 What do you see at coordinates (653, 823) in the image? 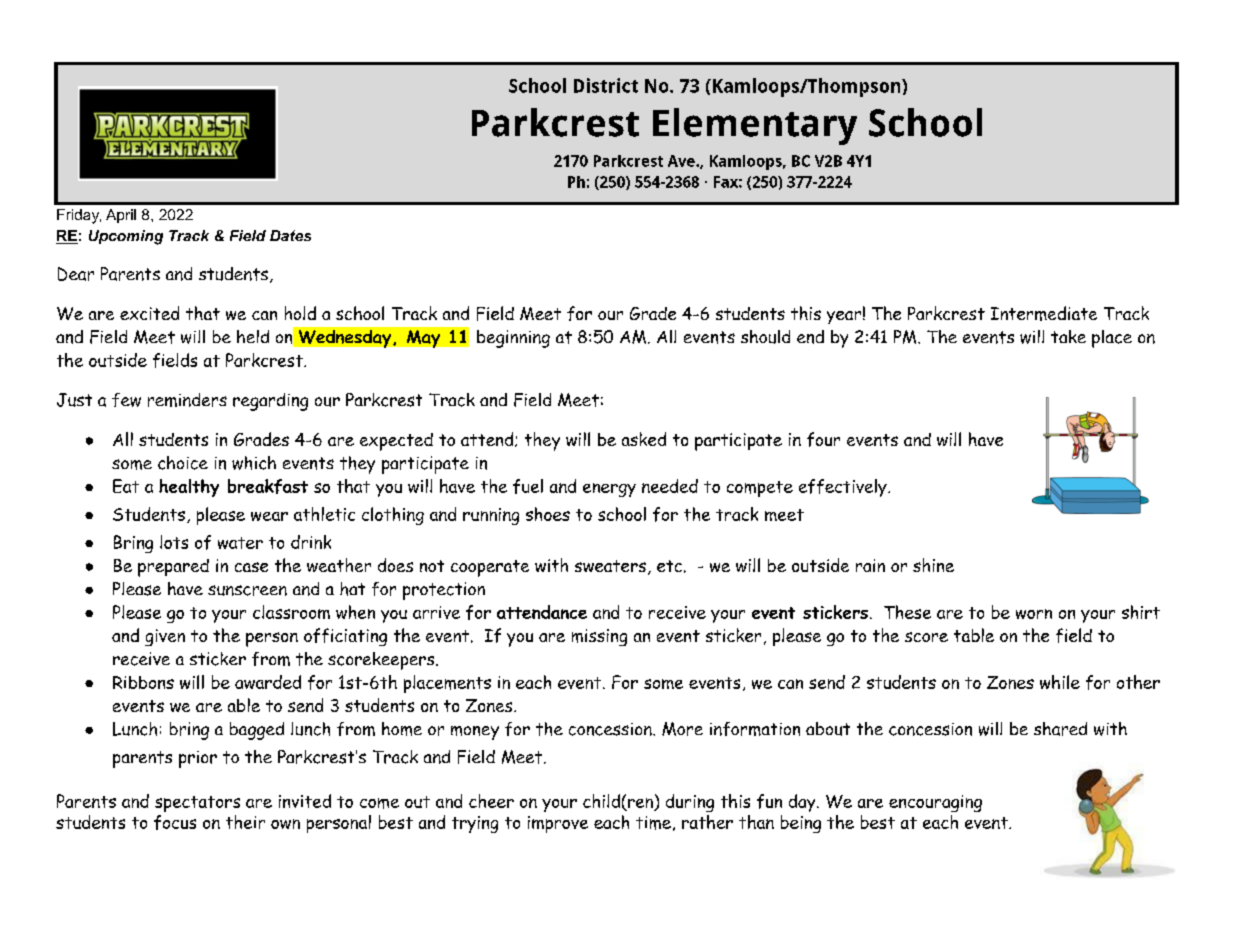
I see `time` at bounding box center [653, 823].
